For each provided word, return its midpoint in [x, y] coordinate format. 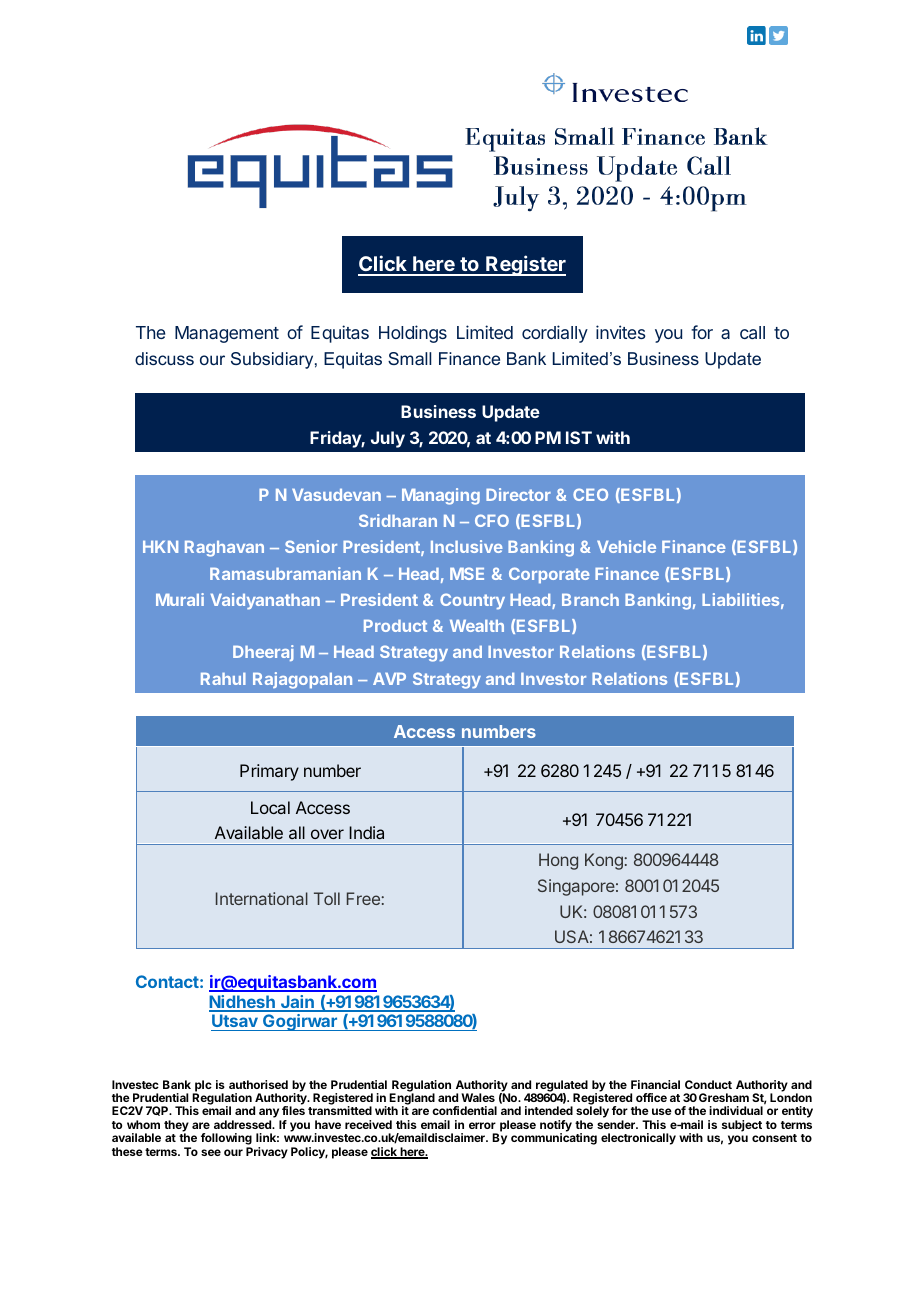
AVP [389, 679]
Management [227, 334]
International [262, 898]
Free [363, 898]
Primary [269, 772]
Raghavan [224, 549]
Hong [558, 861]
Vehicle [626, 546]
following [226, 1140]
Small [409, 358]
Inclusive [467, 546]
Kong [604, 861]
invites [621, 332]
